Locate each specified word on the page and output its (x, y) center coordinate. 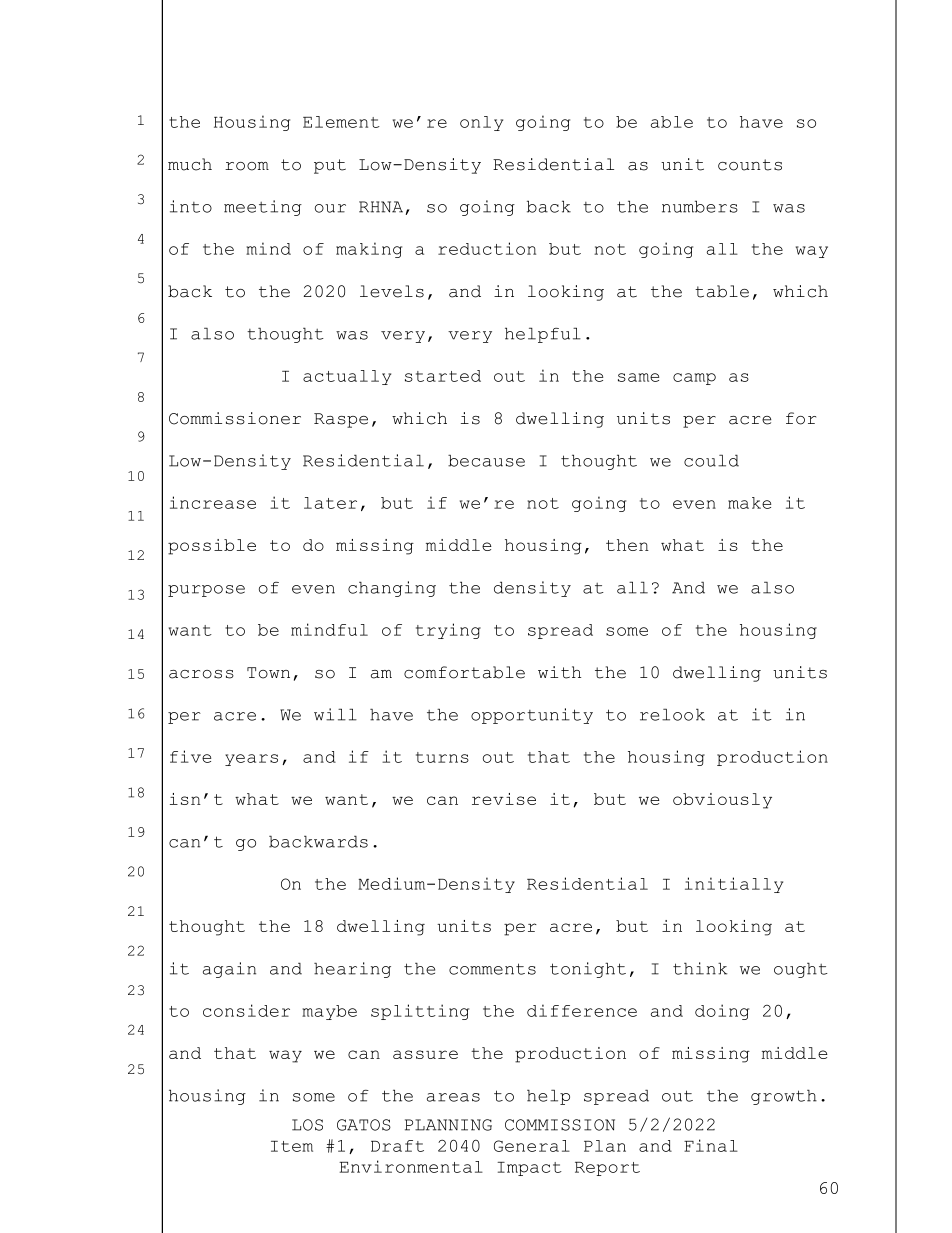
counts (750, 165)
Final (711, 1145)
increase (213, 502)
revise (504, 799)
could (711, 460)
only (481, 123)
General (532, 1146)
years (251, 760)
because (486, 460)
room (247, 166)
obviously (722, 801)
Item (292, 1146)
